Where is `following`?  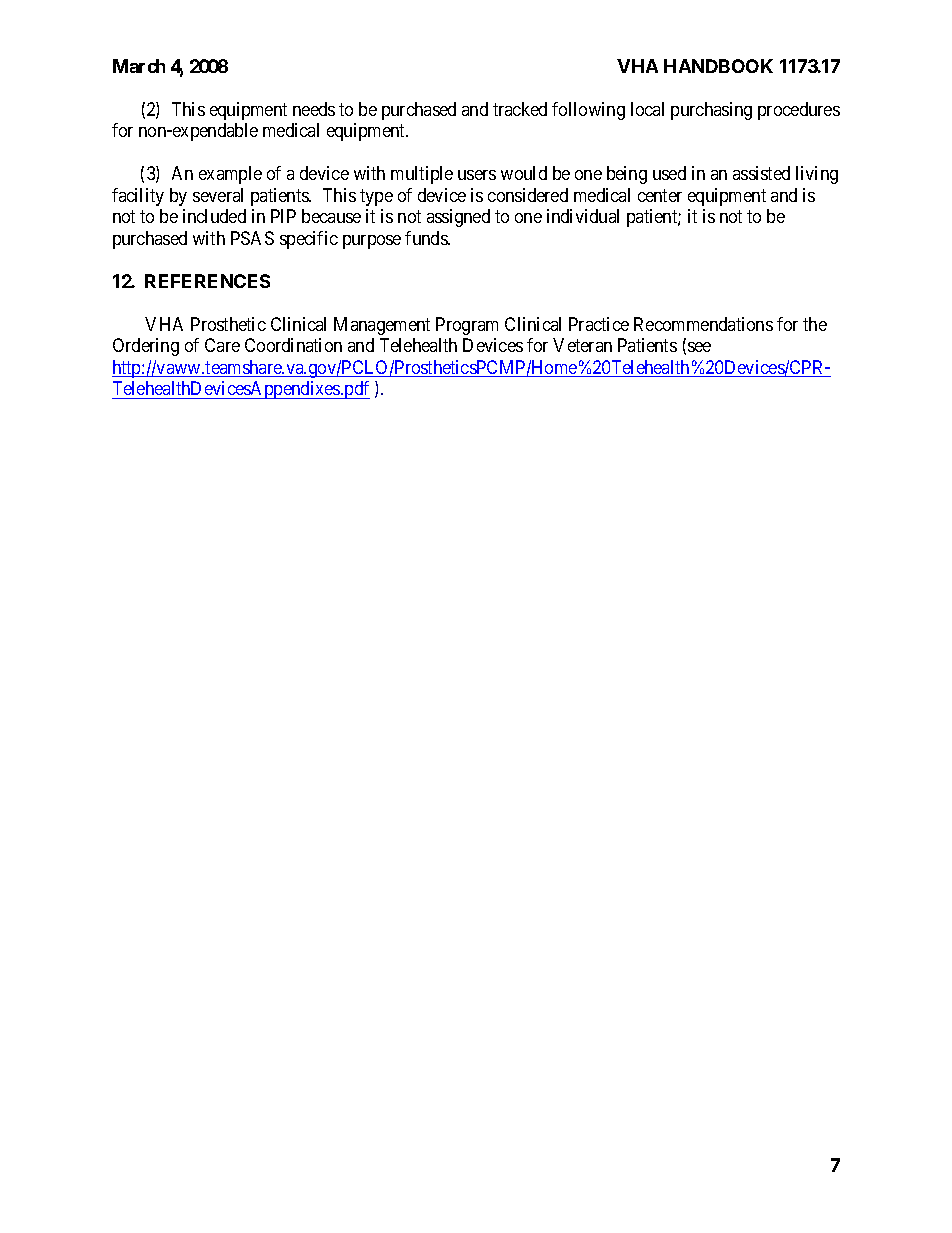
following is located at coordinates (588, 111).
